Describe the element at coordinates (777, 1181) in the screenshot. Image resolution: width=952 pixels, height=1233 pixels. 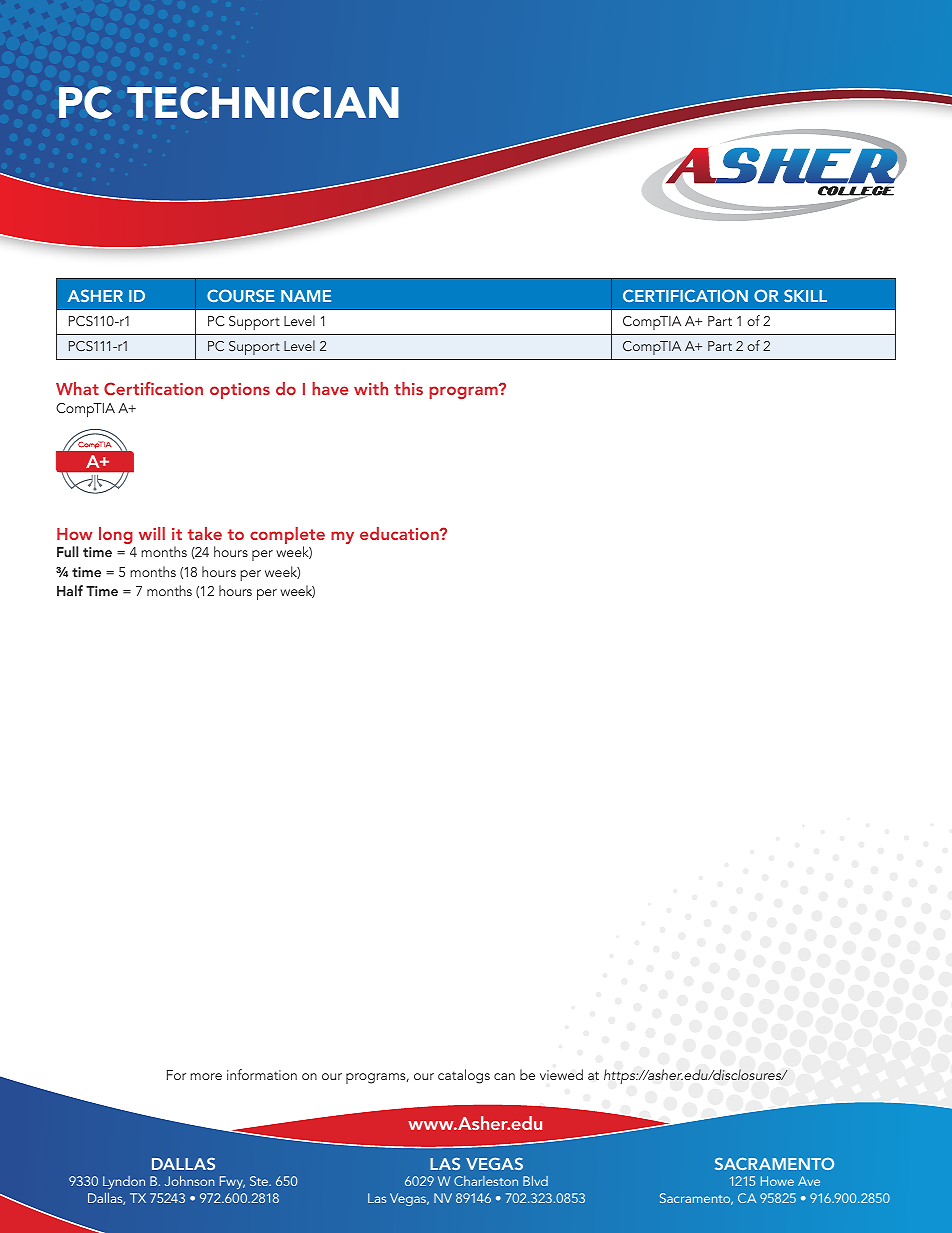
I see `Howe` at that location.
